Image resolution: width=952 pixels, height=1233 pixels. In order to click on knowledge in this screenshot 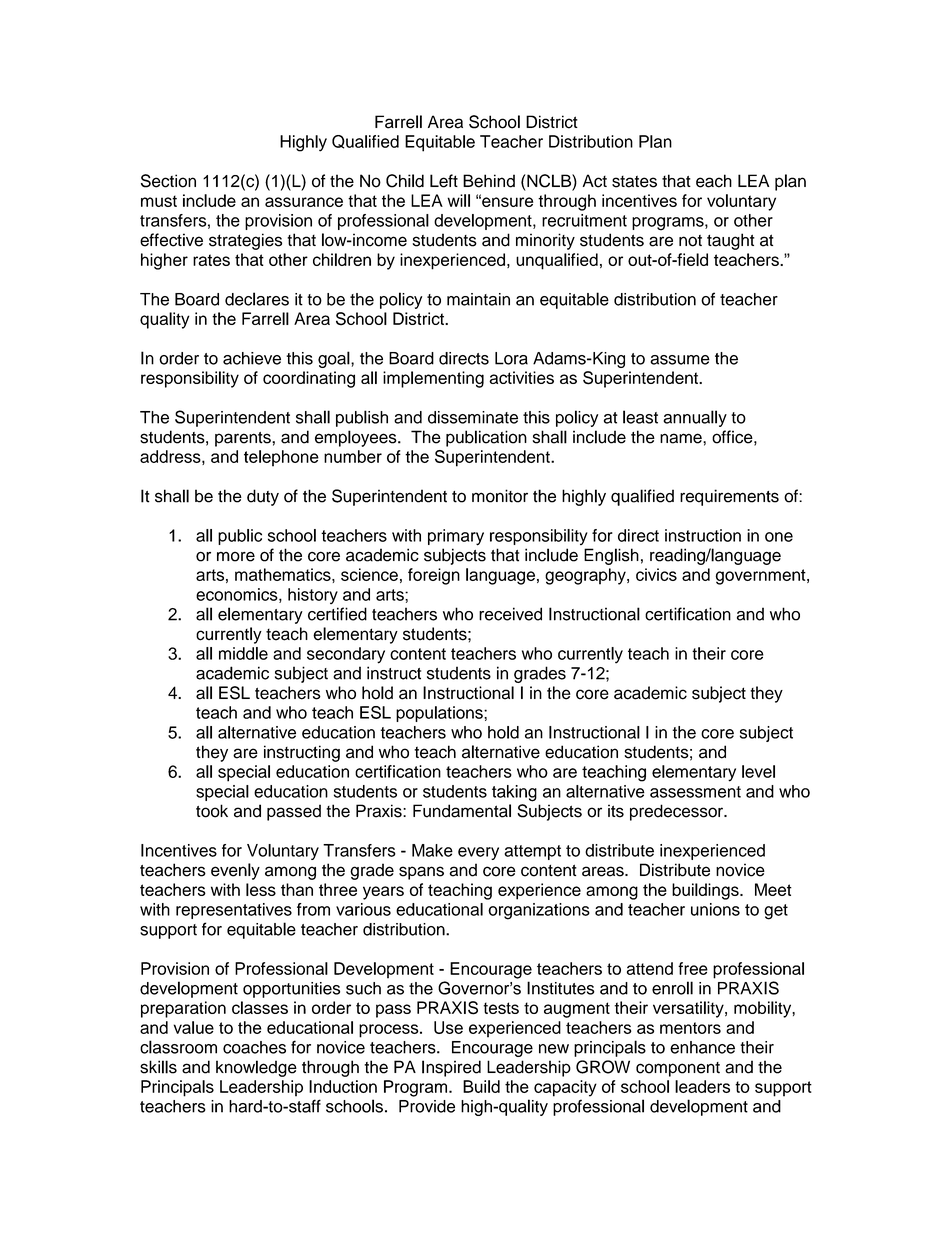, I will do `click(256, 1068)`.
